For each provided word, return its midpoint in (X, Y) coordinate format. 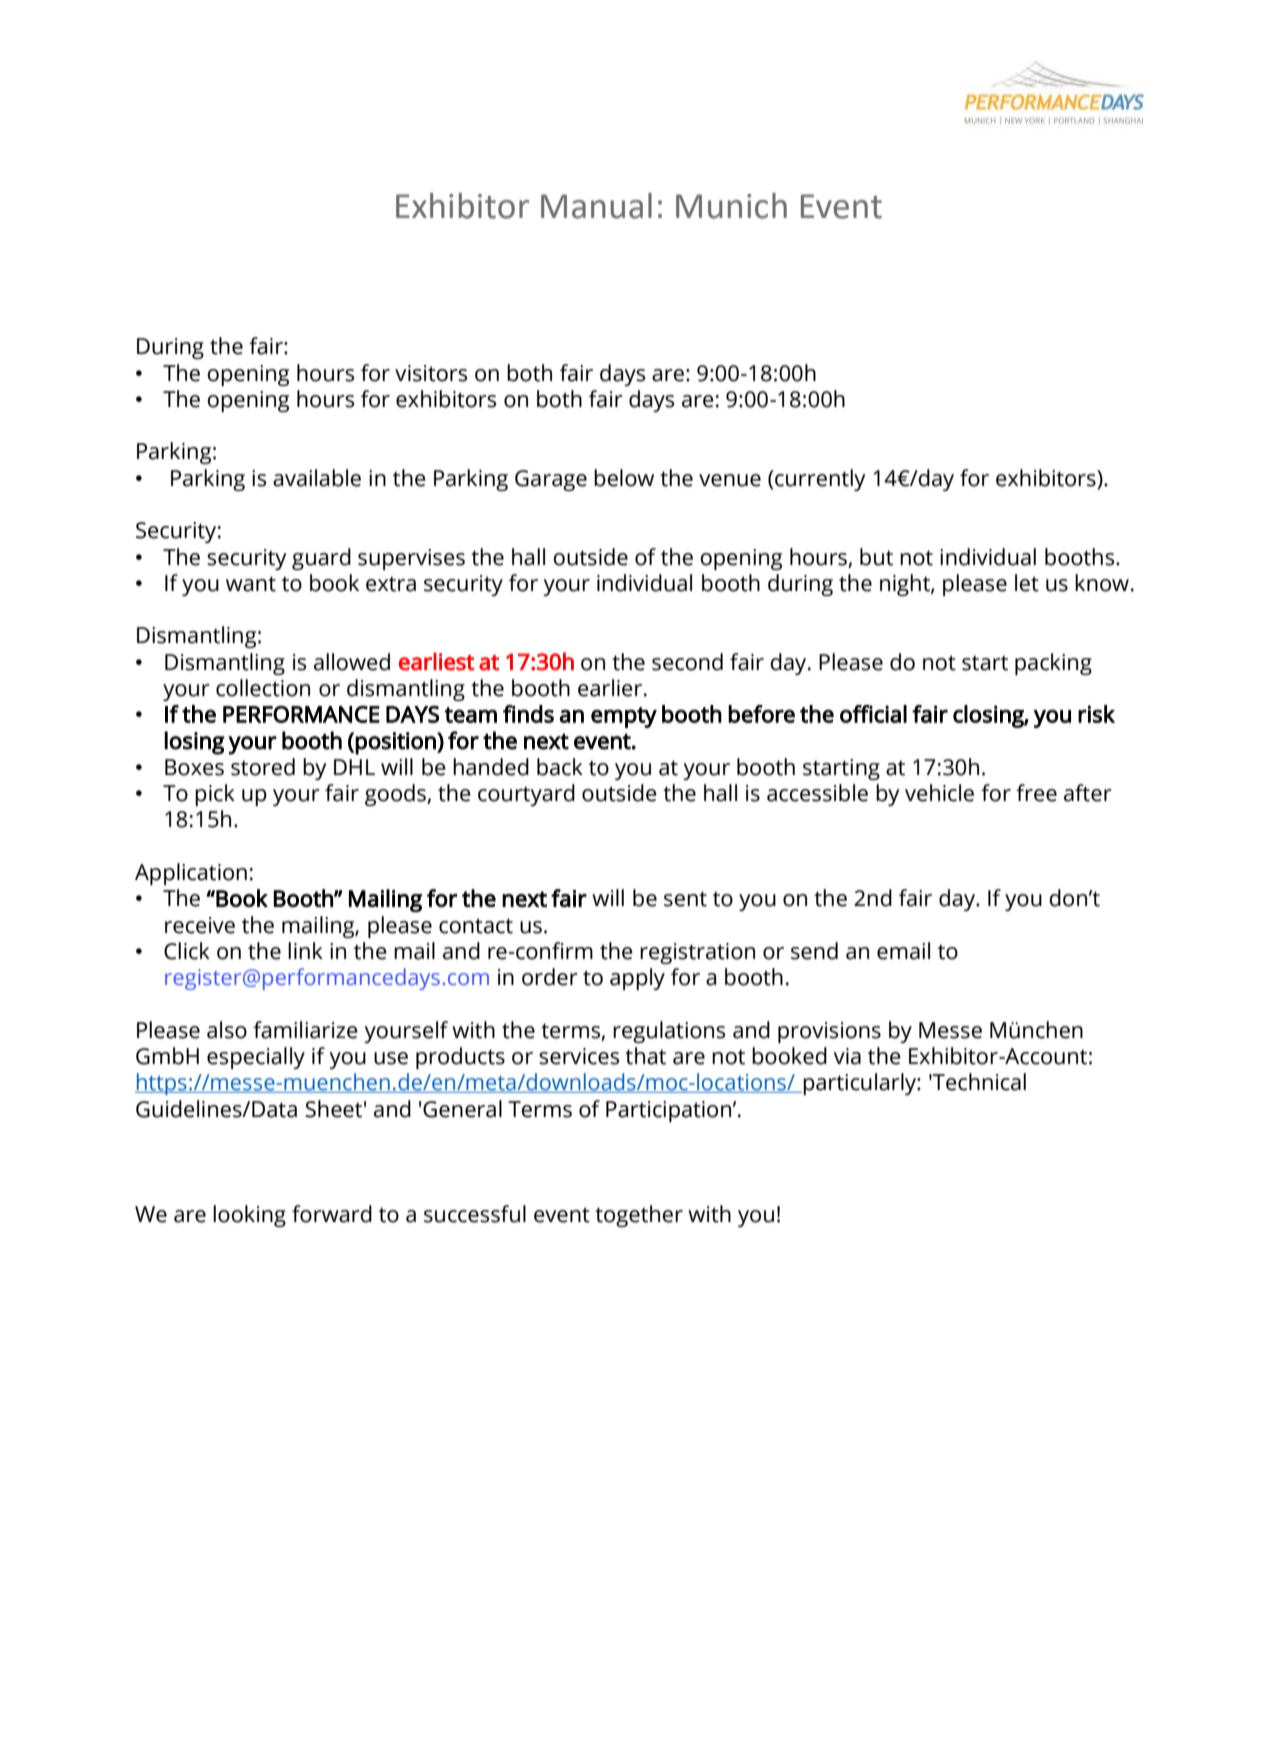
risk (1096, 714)
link (305, 950)
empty (624, 717)
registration (697, 953)
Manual (596, 206)
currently (819, 480)
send (814, 951)
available (317, 478)
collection (263, 688)
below (624, 478)
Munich (731, 206)
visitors (431, 373)
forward (332, 1214)
